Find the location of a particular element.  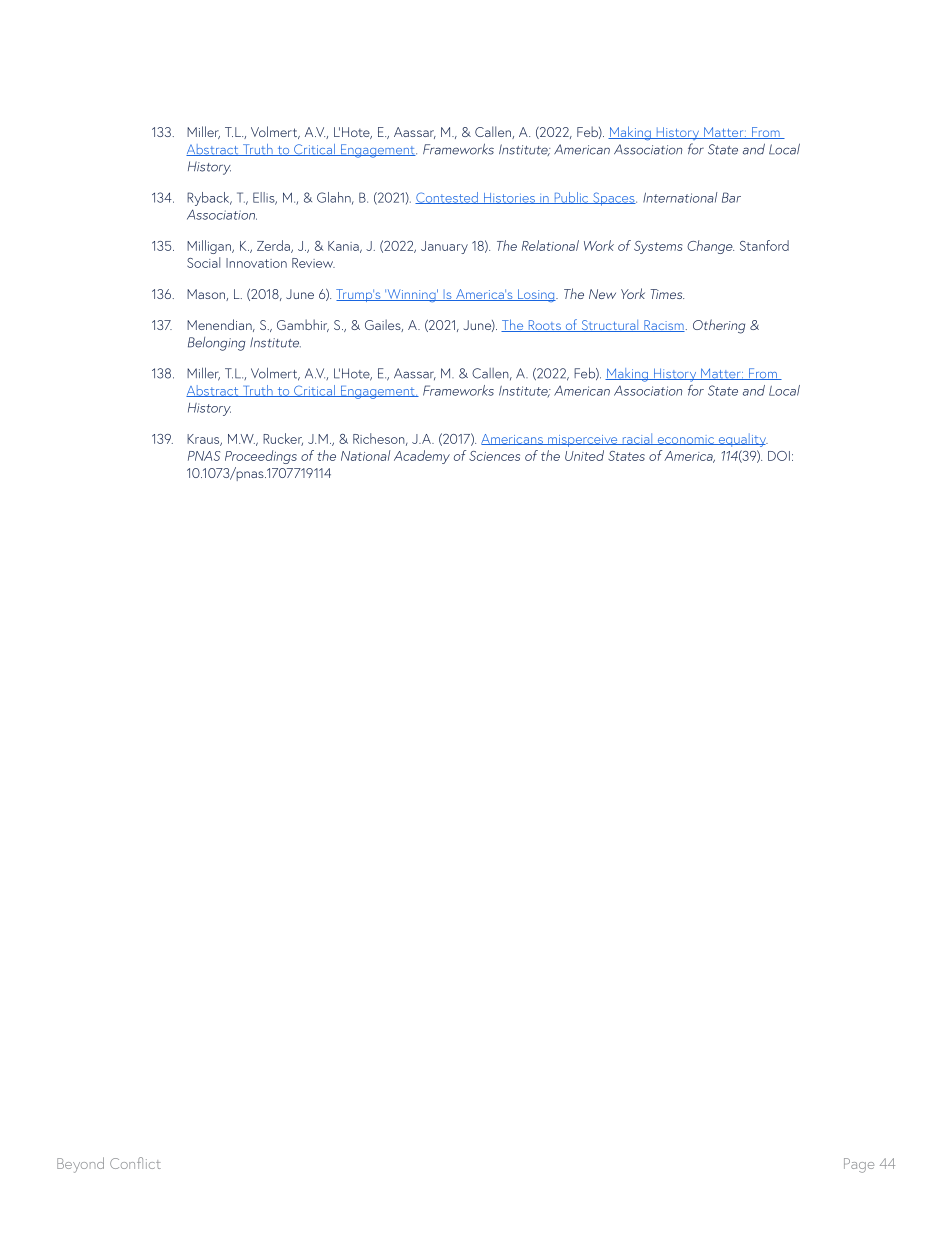

DOI is located at coordinates (779, 456).
